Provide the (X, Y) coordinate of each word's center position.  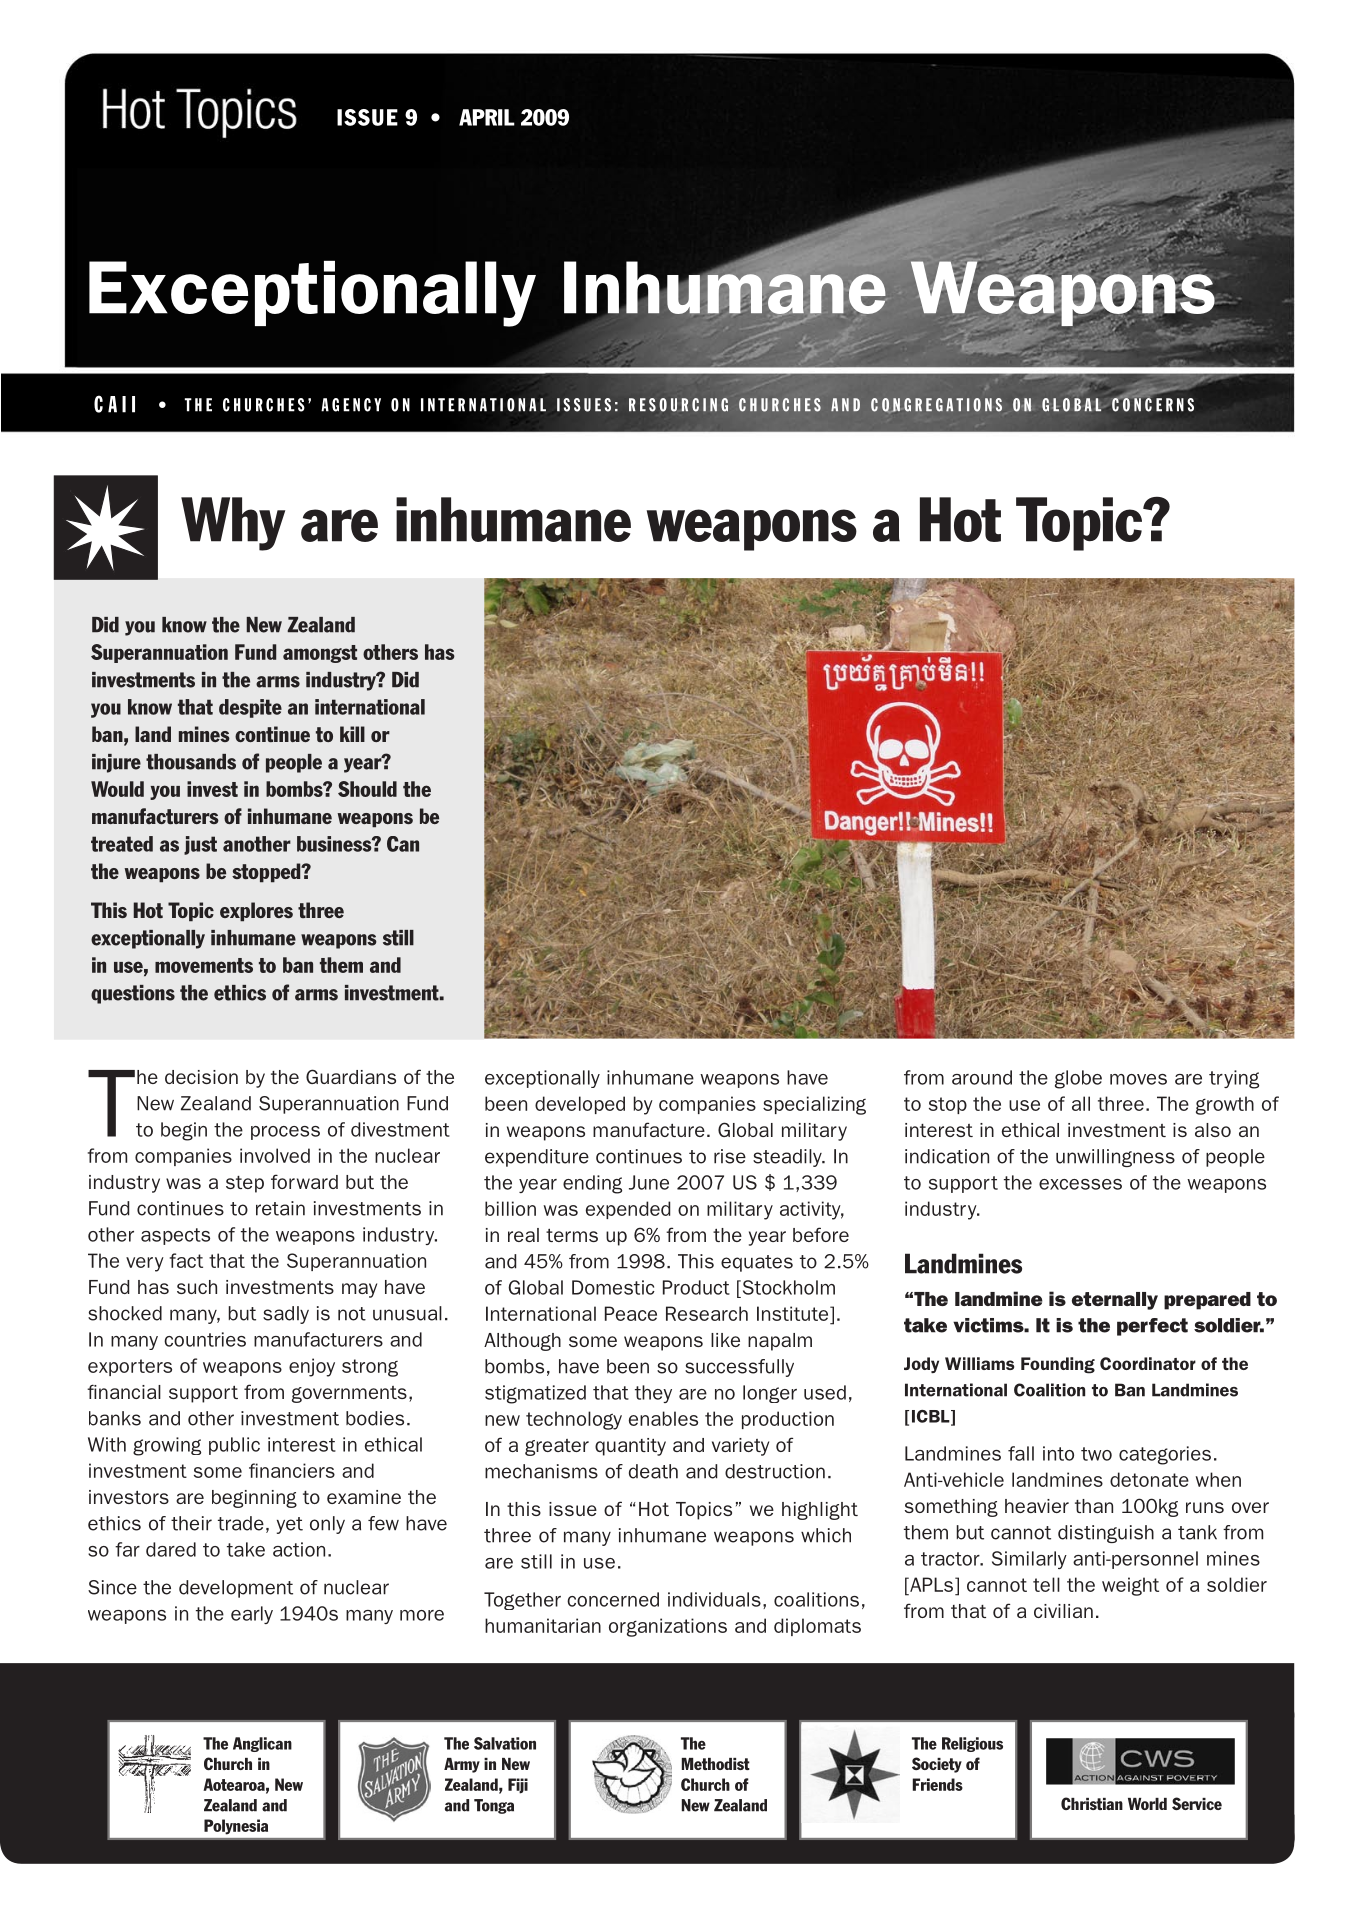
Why (233, 524)
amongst (320, 654)
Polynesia (236, 1827)
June (649, 1182)
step (245, 1184)
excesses (1080, 1184)
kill (352, 734)
